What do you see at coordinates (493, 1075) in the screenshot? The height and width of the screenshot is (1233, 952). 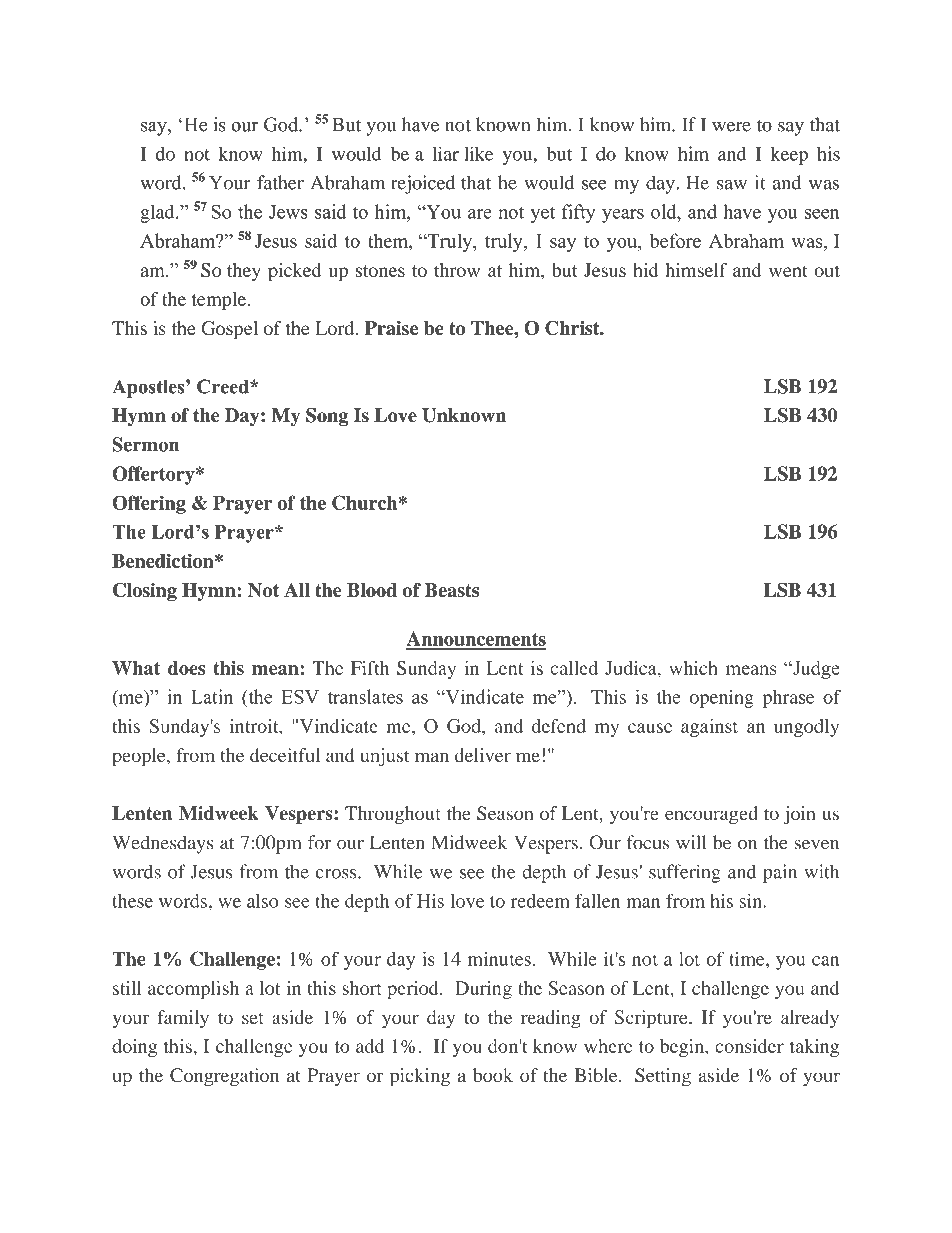 I see `book` at bounding box center [493, 1075].
